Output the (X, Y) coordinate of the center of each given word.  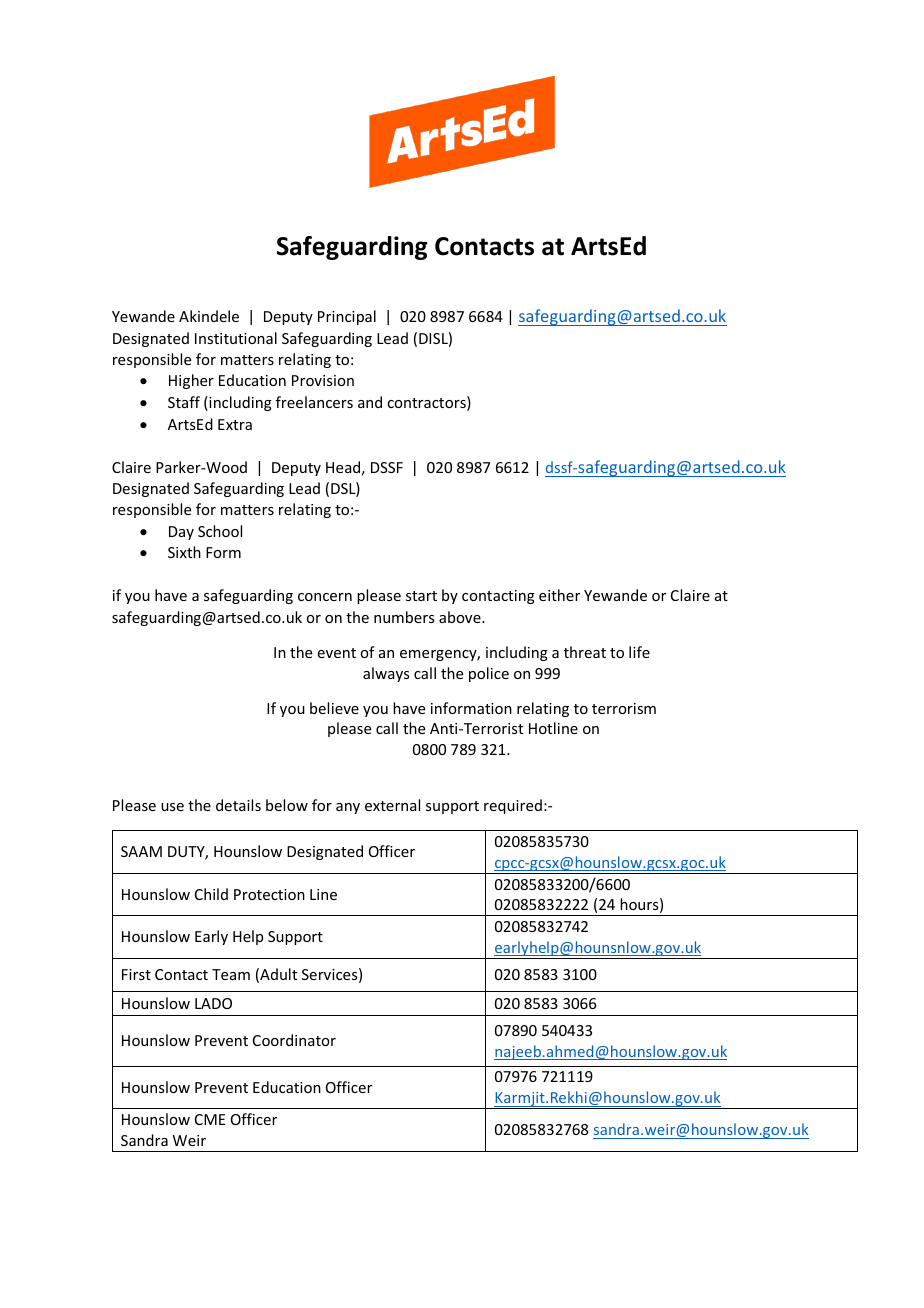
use (172, 807)
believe (334, 708)
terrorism (624, 708)
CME (210, 1119)
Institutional (236, 338)
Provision (323, 380)
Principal (347, 317)
